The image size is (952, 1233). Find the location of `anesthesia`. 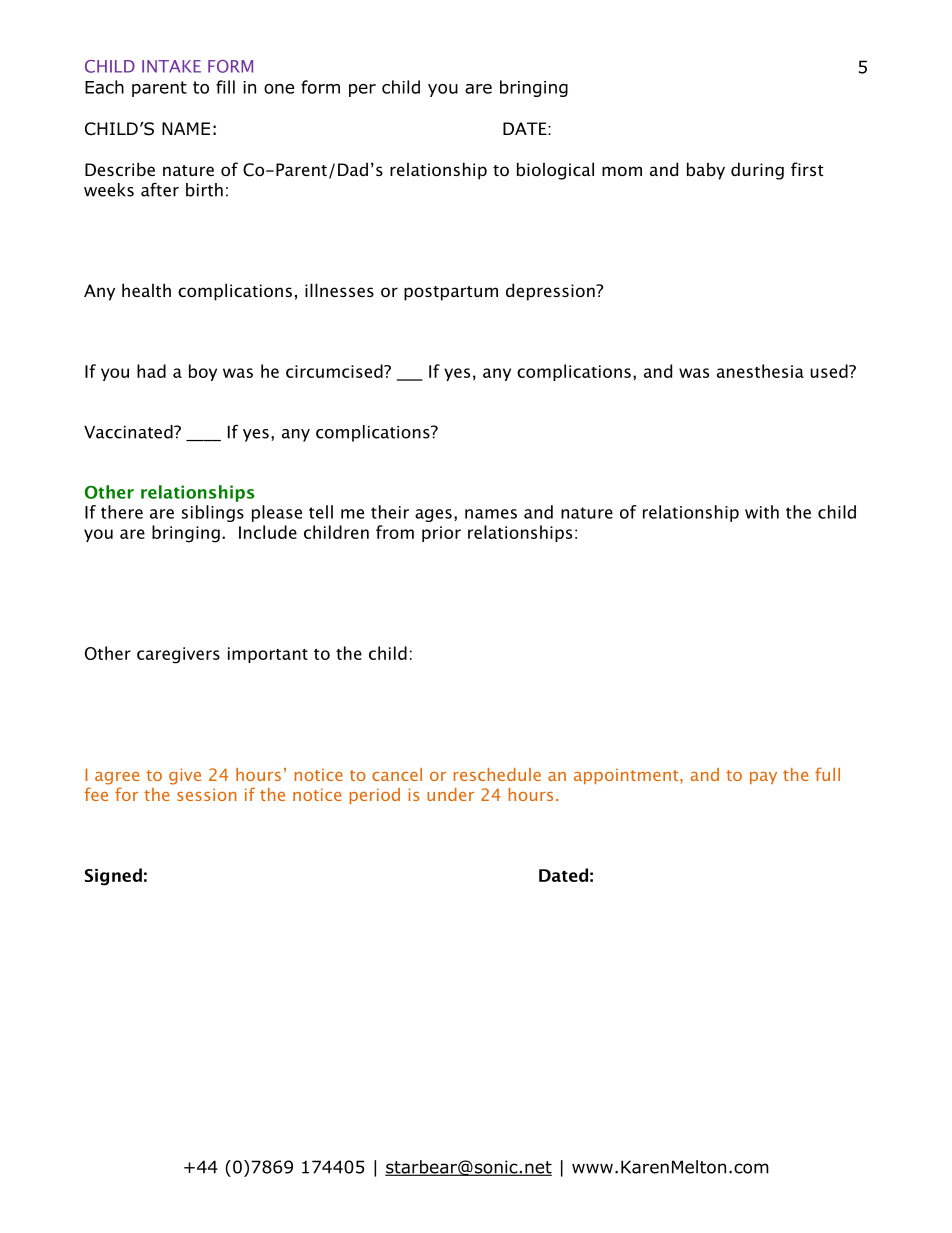

anesthesia is located at coordinates (760, 371).
